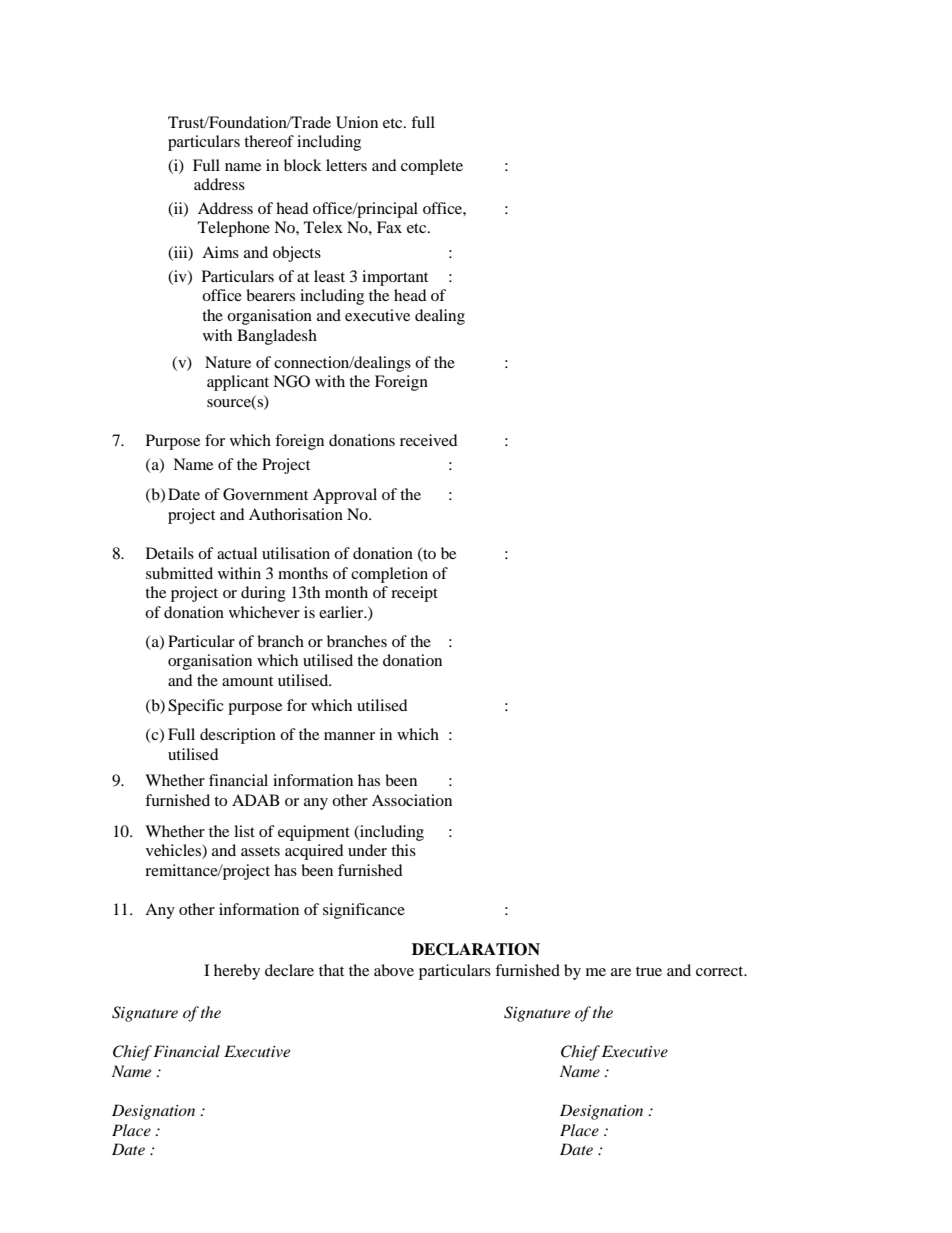  I want to click on important, so click(395, 278).
